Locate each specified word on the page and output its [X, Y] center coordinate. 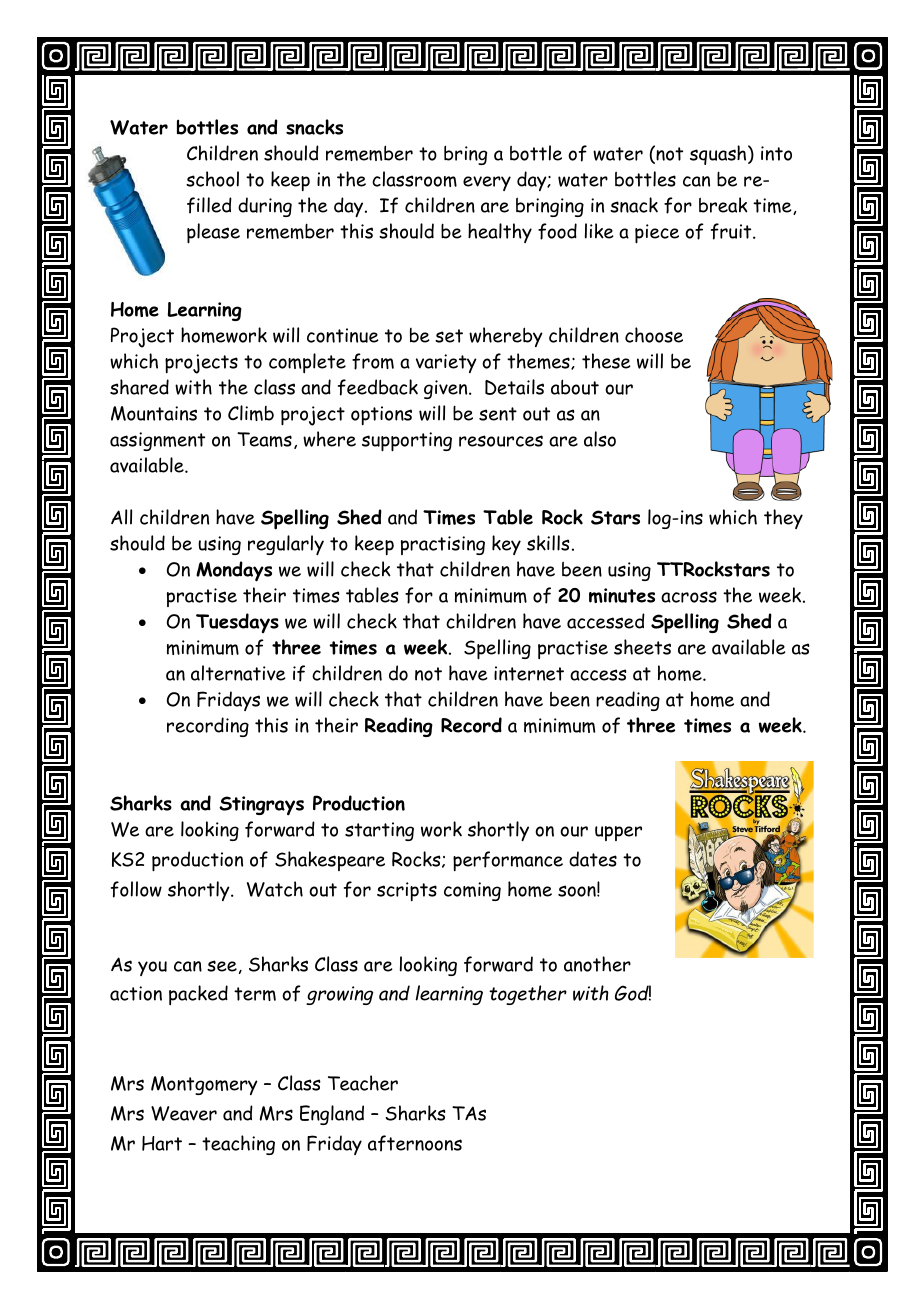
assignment [157, 441]
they [783, 519]
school [212, 179]
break [723, 205]
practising [443, 545]
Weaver [184, 1113]
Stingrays [261, 806]
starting [379, 831]
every [487, 183]
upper [618, 833]
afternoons [415, 1143]
